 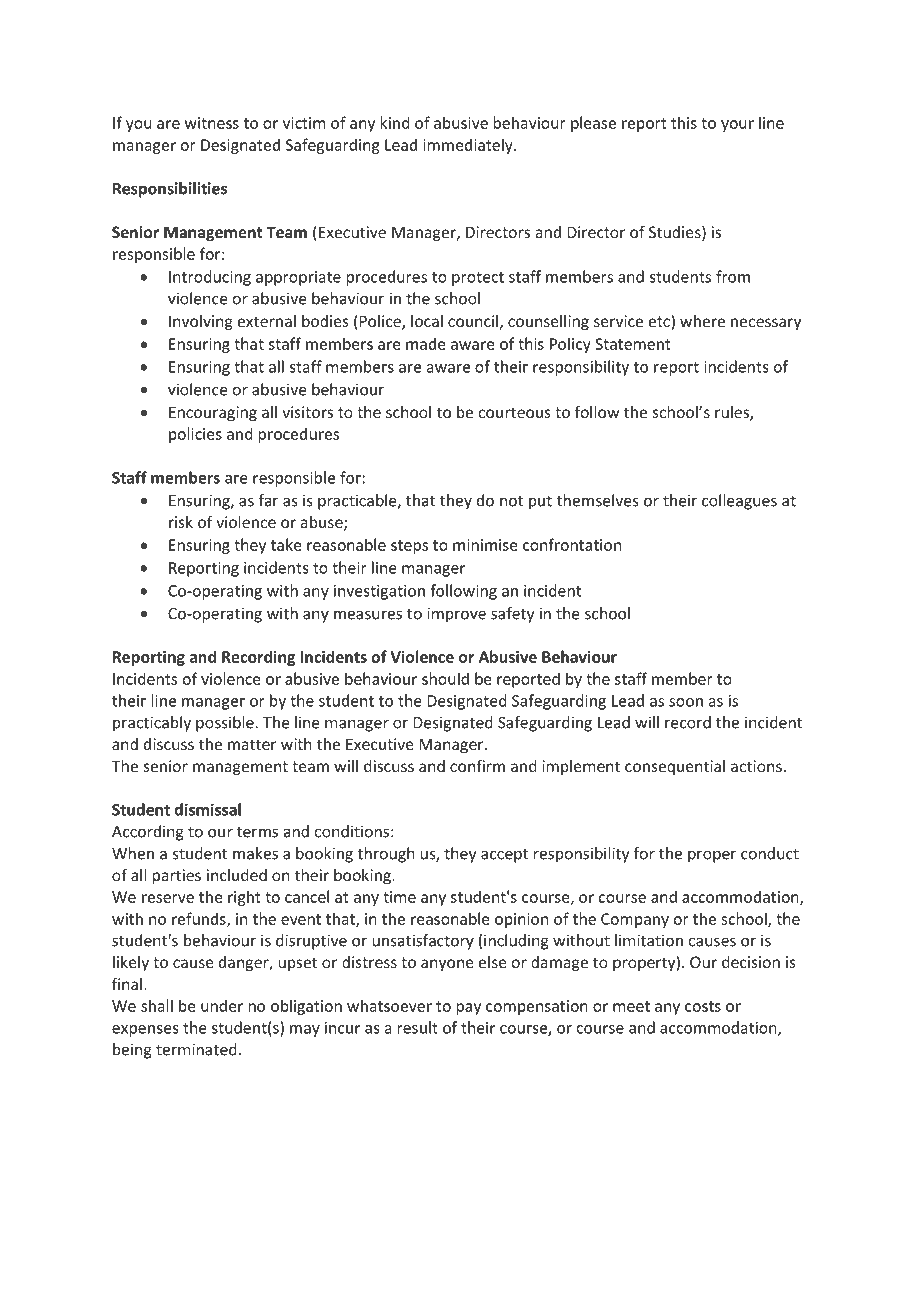 What do you see at coordinates (456, 615) in the page?
I see `improve` at bounding box center [456, 615].
